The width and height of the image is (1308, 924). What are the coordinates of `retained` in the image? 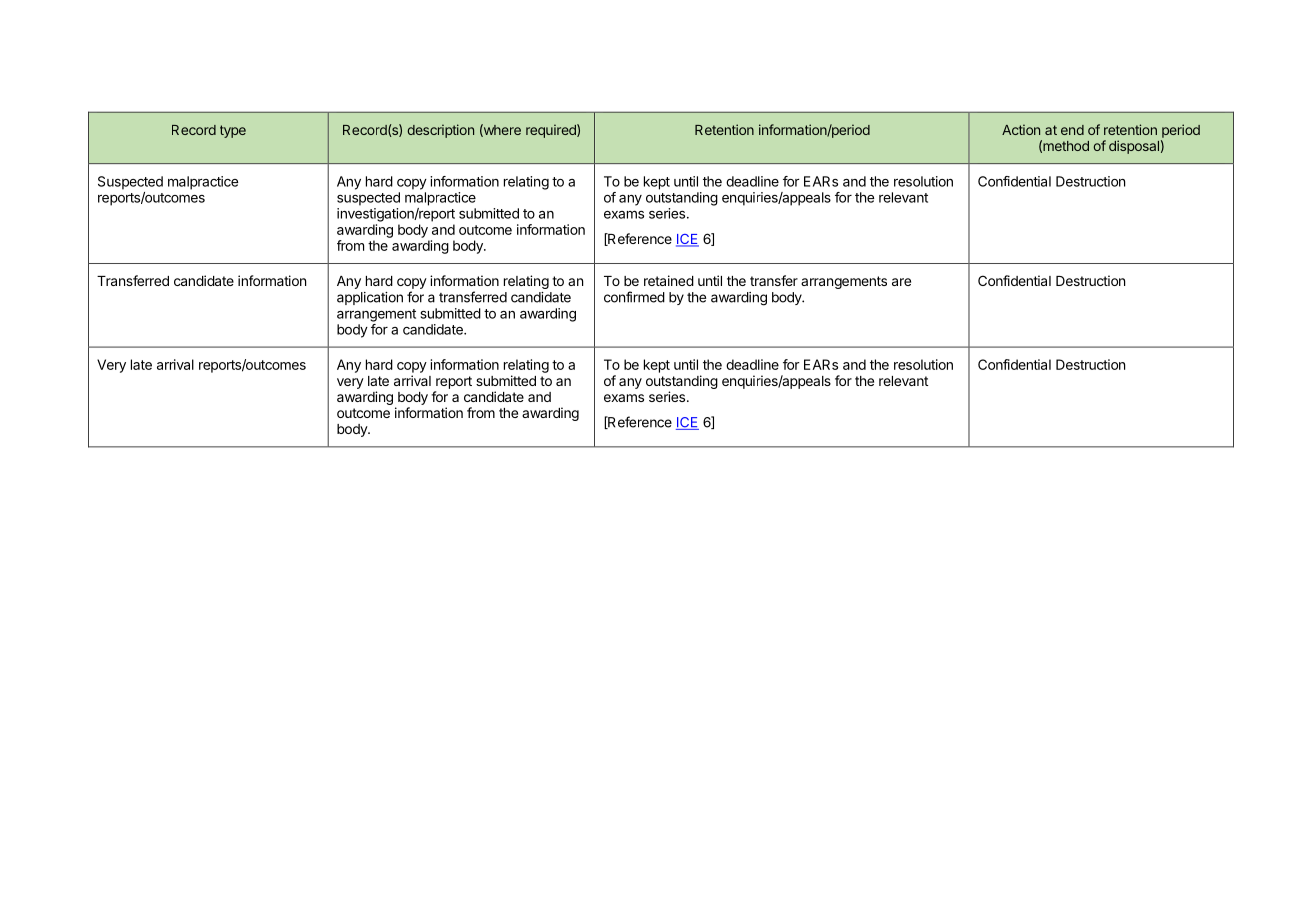 It's located at (669, 280).
